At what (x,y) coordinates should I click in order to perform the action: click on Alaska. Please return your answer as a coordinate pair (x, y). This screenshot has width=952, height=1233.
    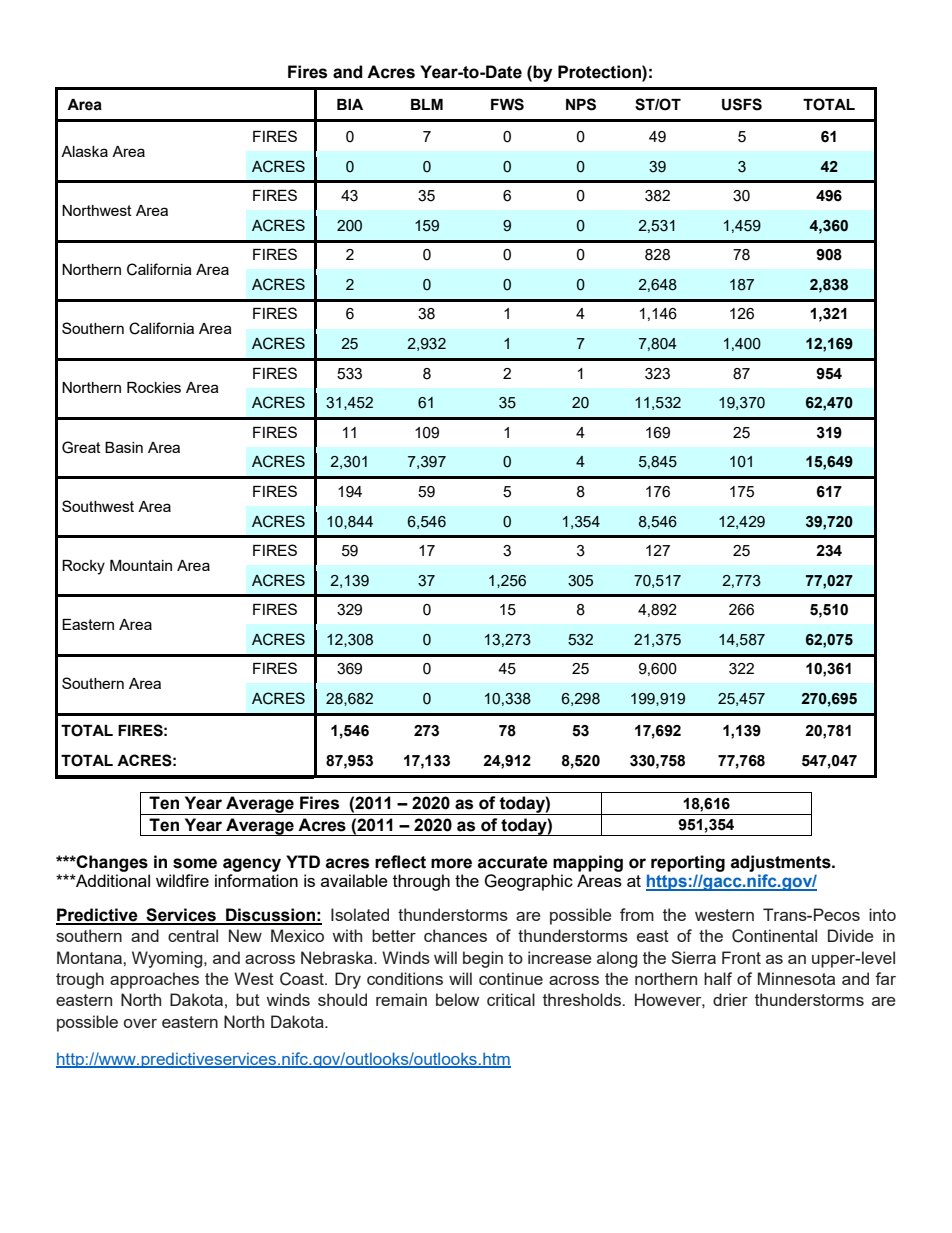
    Looking at the image, I should click on (84, 151).
